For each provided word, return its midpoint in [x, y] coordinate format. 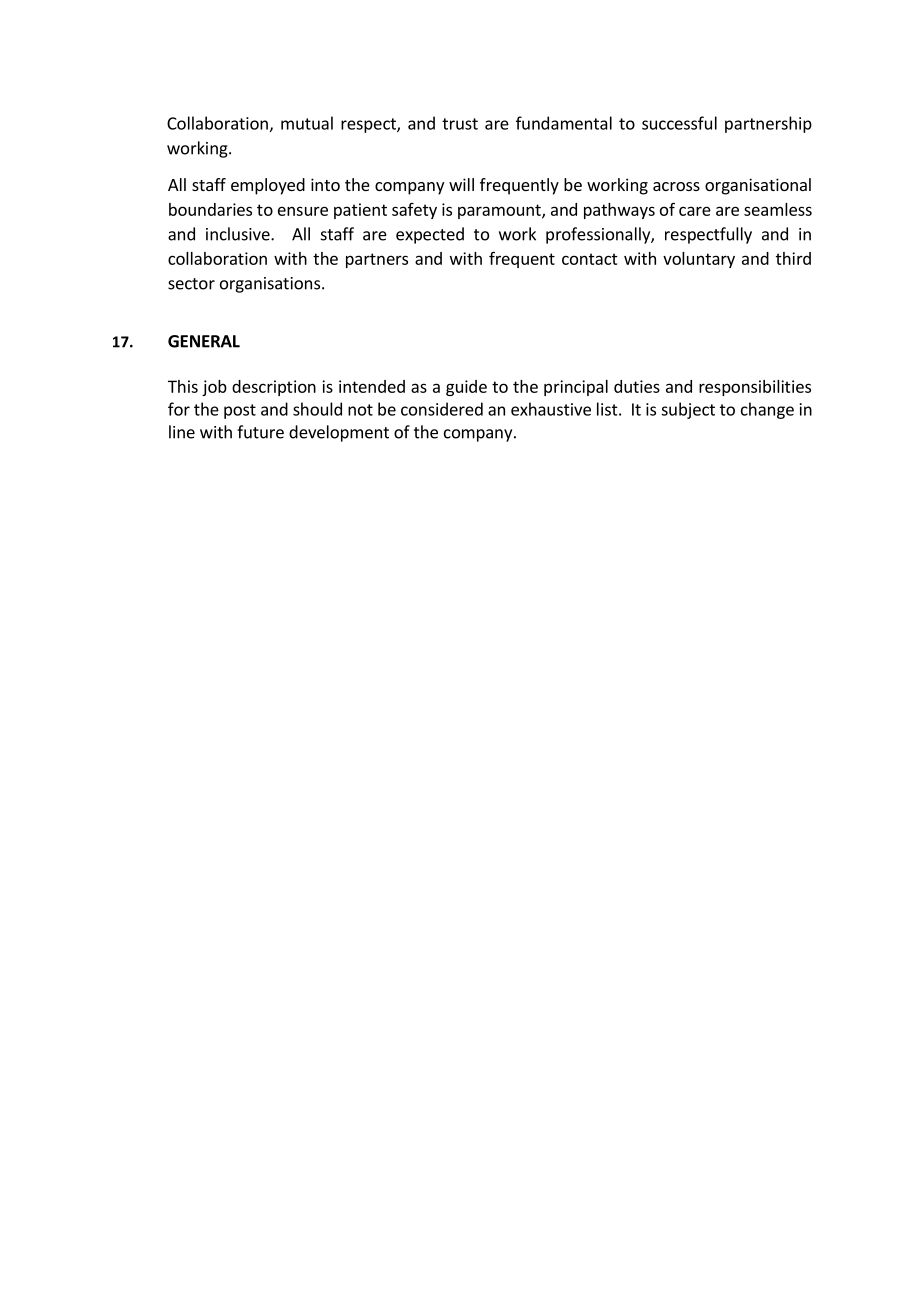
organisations [270, 285]
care [695, 211]
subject [688, 410]
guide [466, 388]
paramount [500, 211]
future [260, 432]
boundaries [210, 209]
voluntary [699, 260]
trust [460, 124]
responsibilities [755, 388]
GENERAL [204, 341]
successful [679, 123]
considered [442, 409]
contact [590, 259]
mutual [307, 123]
